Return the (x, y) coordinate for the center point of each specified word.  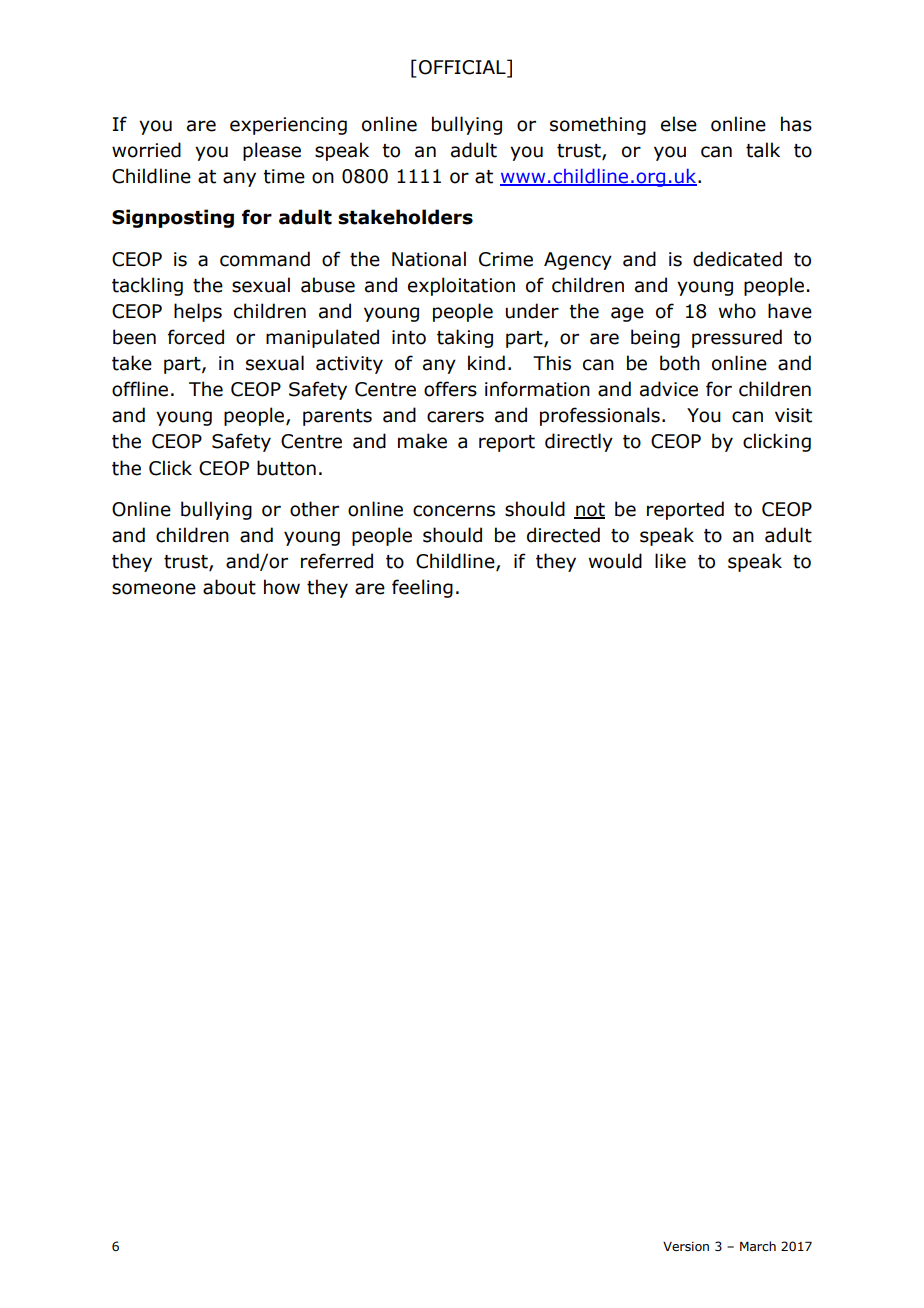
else (679, 124)
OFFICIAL (463, 67)
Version (686, 1246)
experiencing (288, 126)
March (758, 1246)
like (670, 561)
